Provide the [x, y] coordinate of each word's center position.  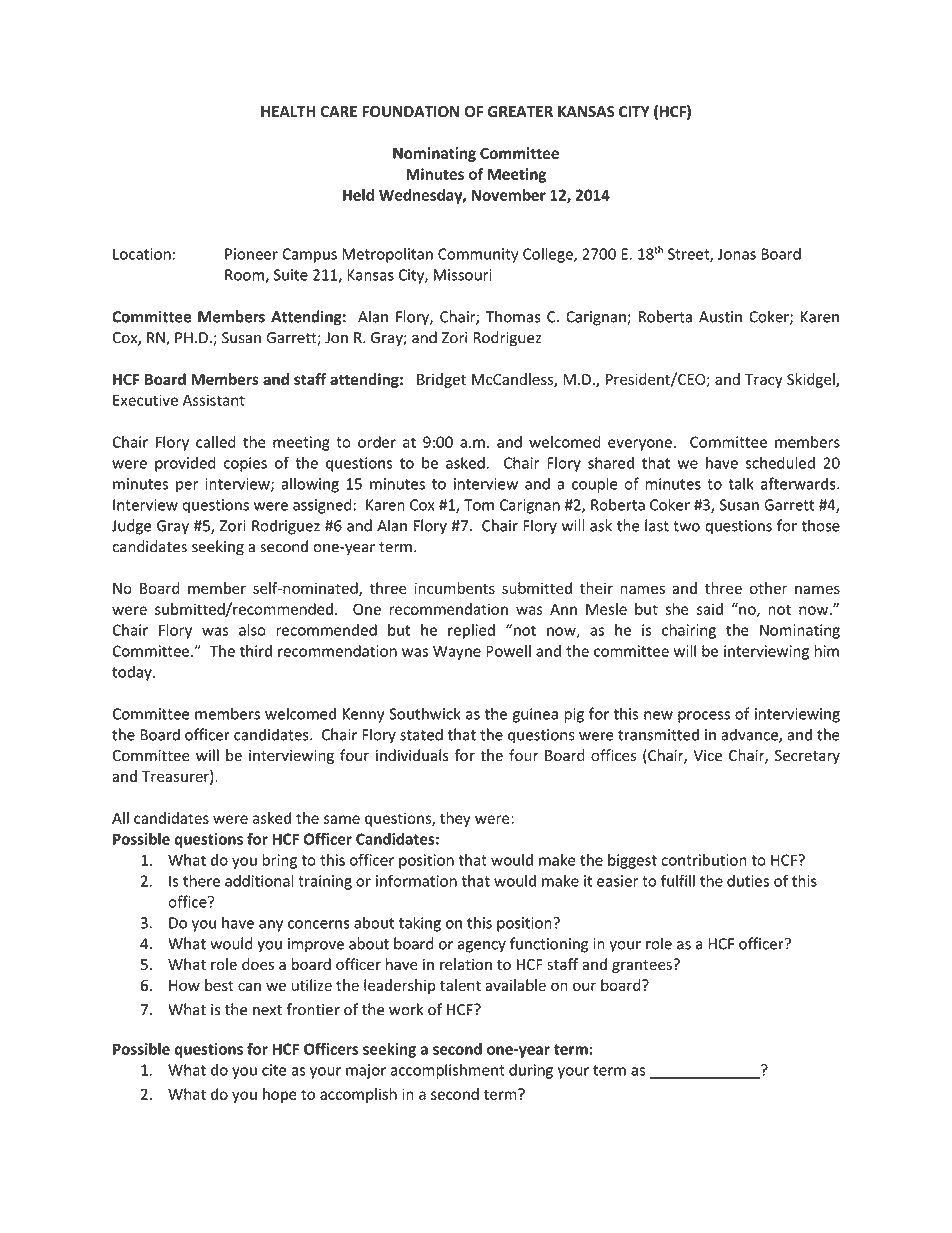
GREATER [520, 112]
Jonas [737, 254]
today [133, 673]
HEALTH [288, 111]
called [216, 442]
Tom [479, 505]
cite [274, 1070]
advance [750, 735]
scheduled [780, 462]
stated [421, 734]
